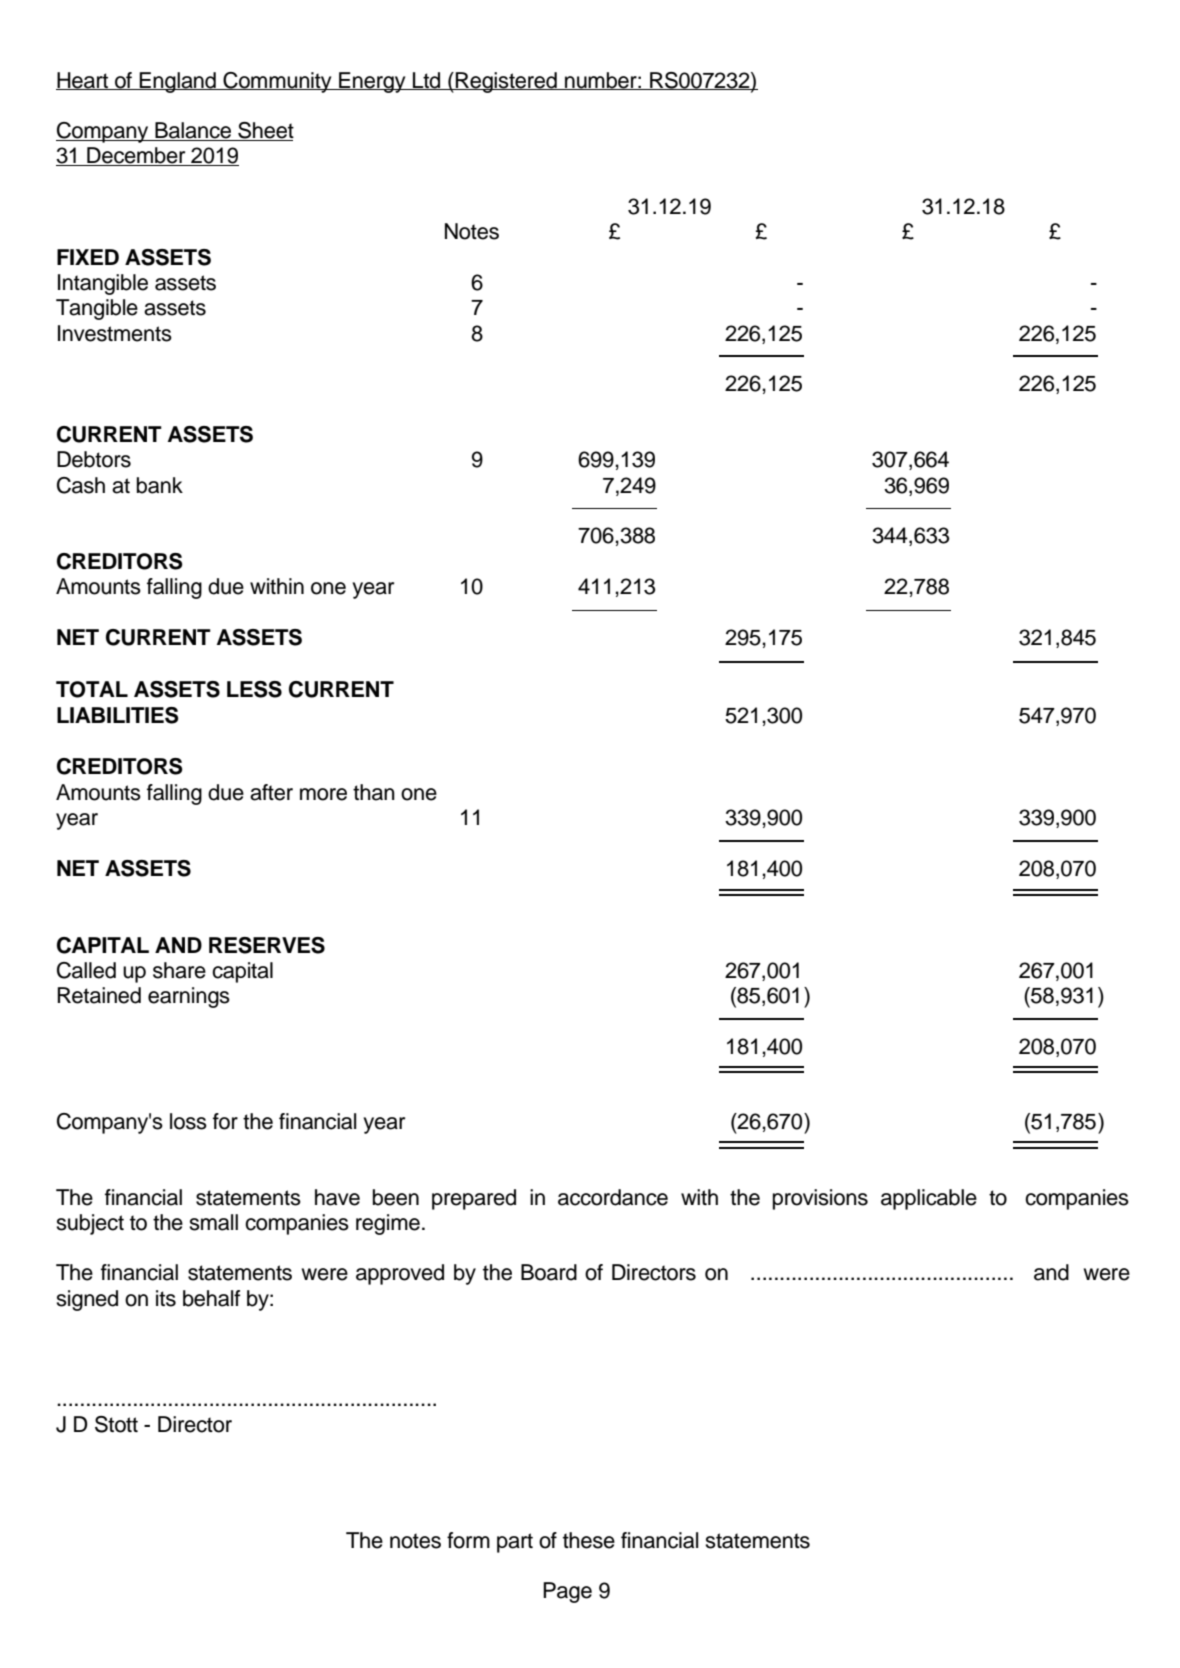 This screenshot has width=1180, height=1668. I want to click on provisions, so click(820, 1199).
